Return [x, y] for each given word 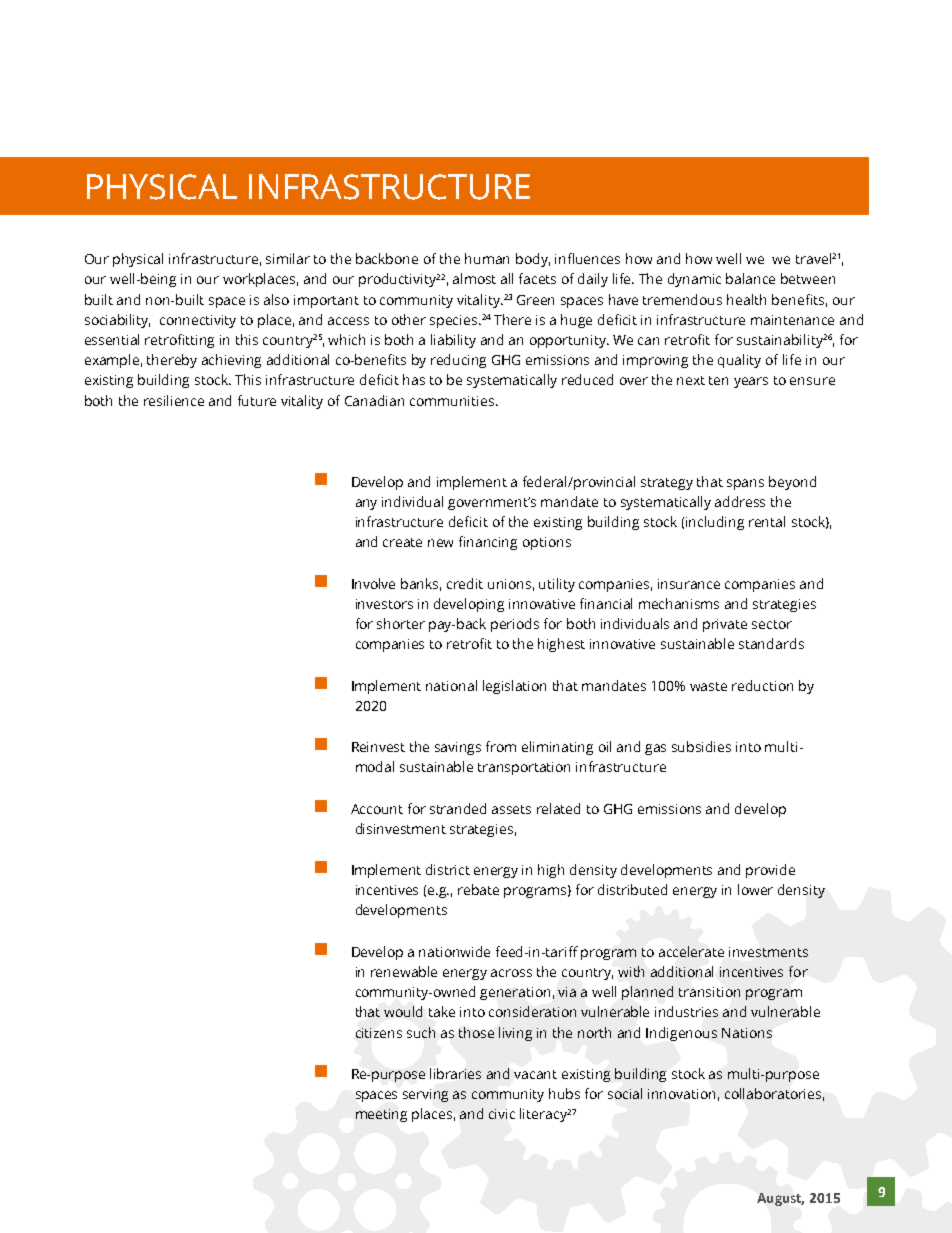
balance [750, 278]
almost [474, 278]
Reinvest [378, 747]
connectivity [198, 321]
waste [708, 686]
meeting [381, 1115]
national [451, 685]
